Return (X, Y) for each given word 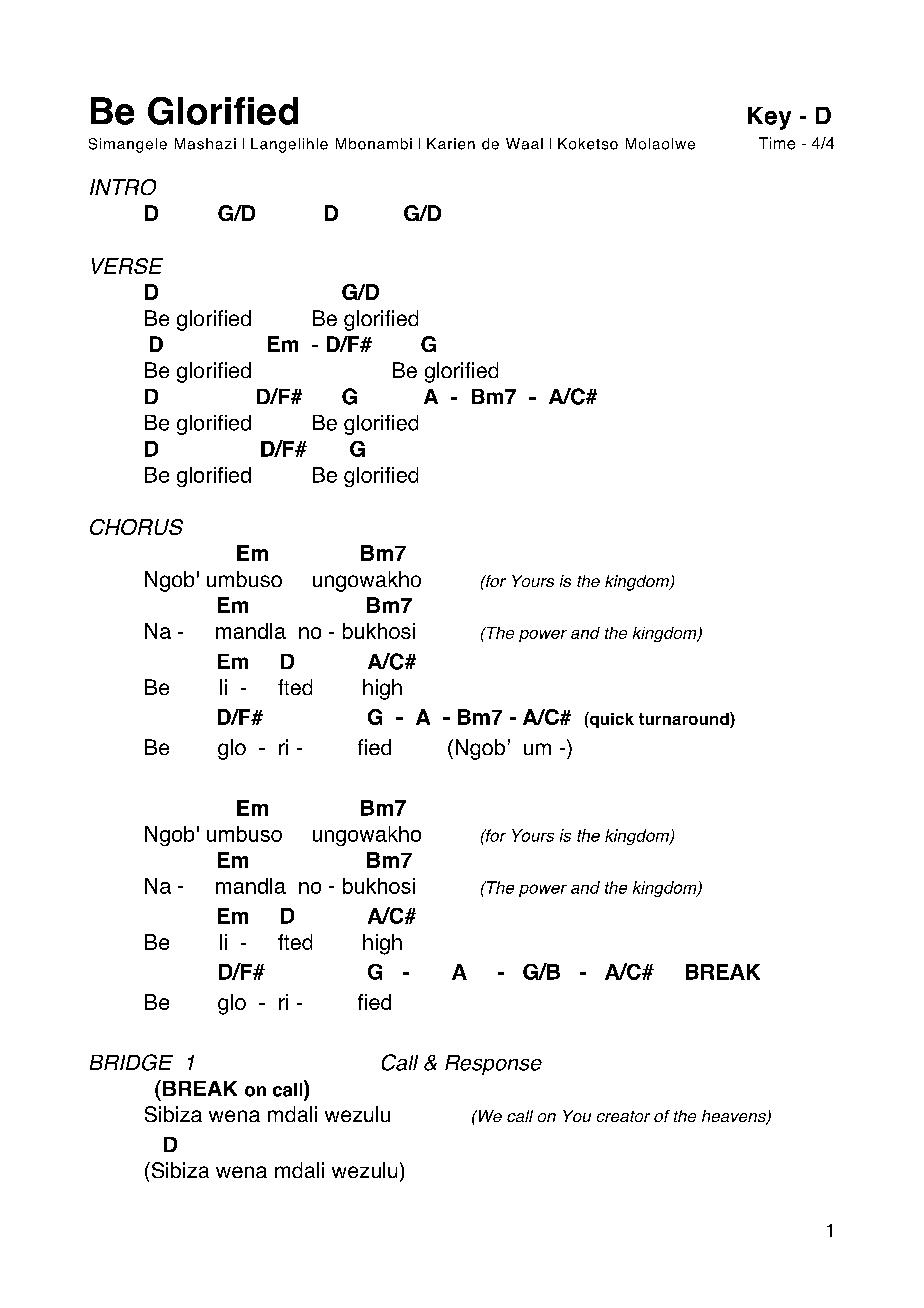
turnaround (685, 720)
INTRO (123, 187)
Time (777, 143)
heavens (735, 1117)
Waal (524, 144)
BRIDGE (131, 1062)
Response (493, 1065)
